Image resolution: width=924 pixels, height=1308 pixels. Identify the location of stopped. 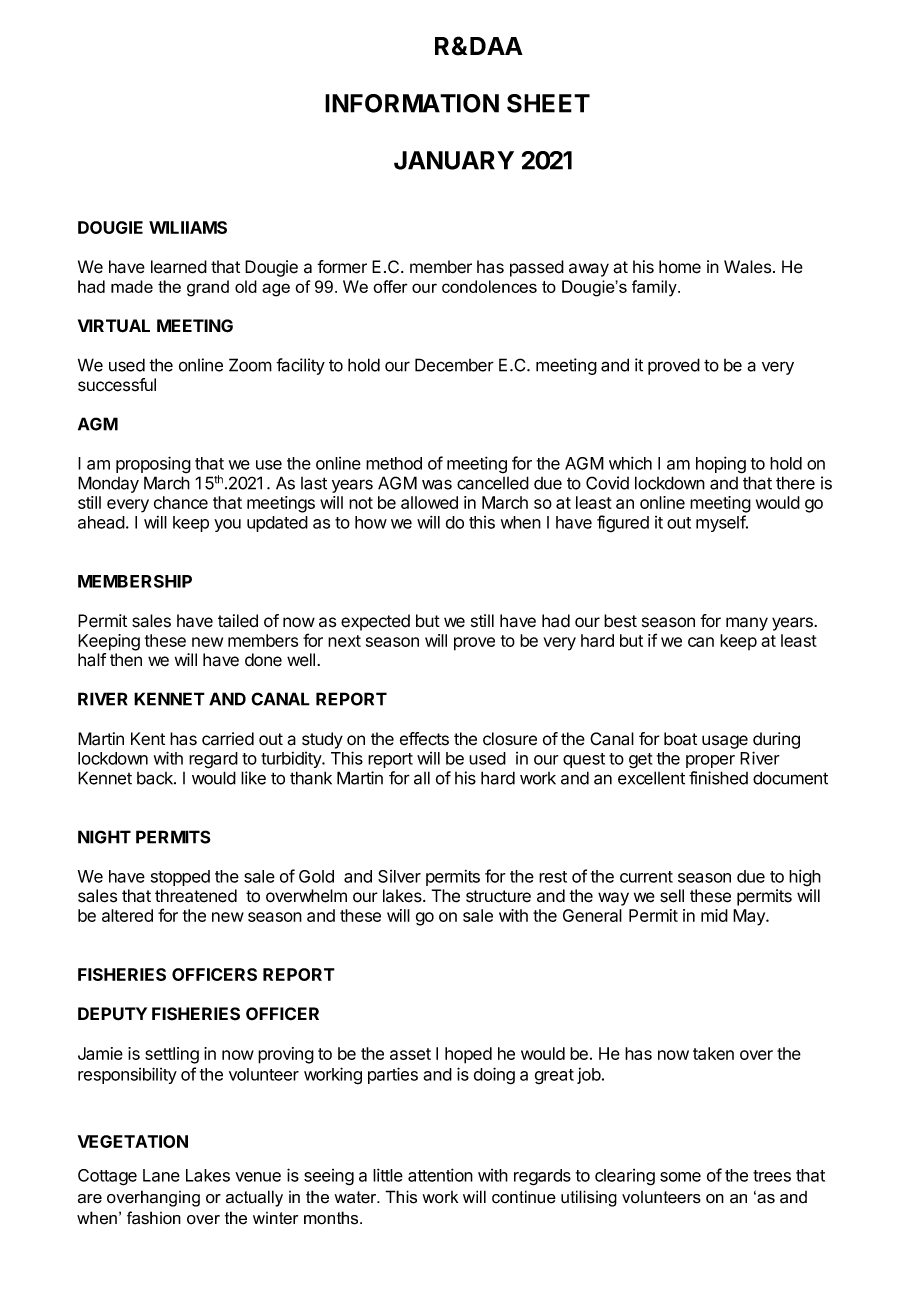
(180, 878).
